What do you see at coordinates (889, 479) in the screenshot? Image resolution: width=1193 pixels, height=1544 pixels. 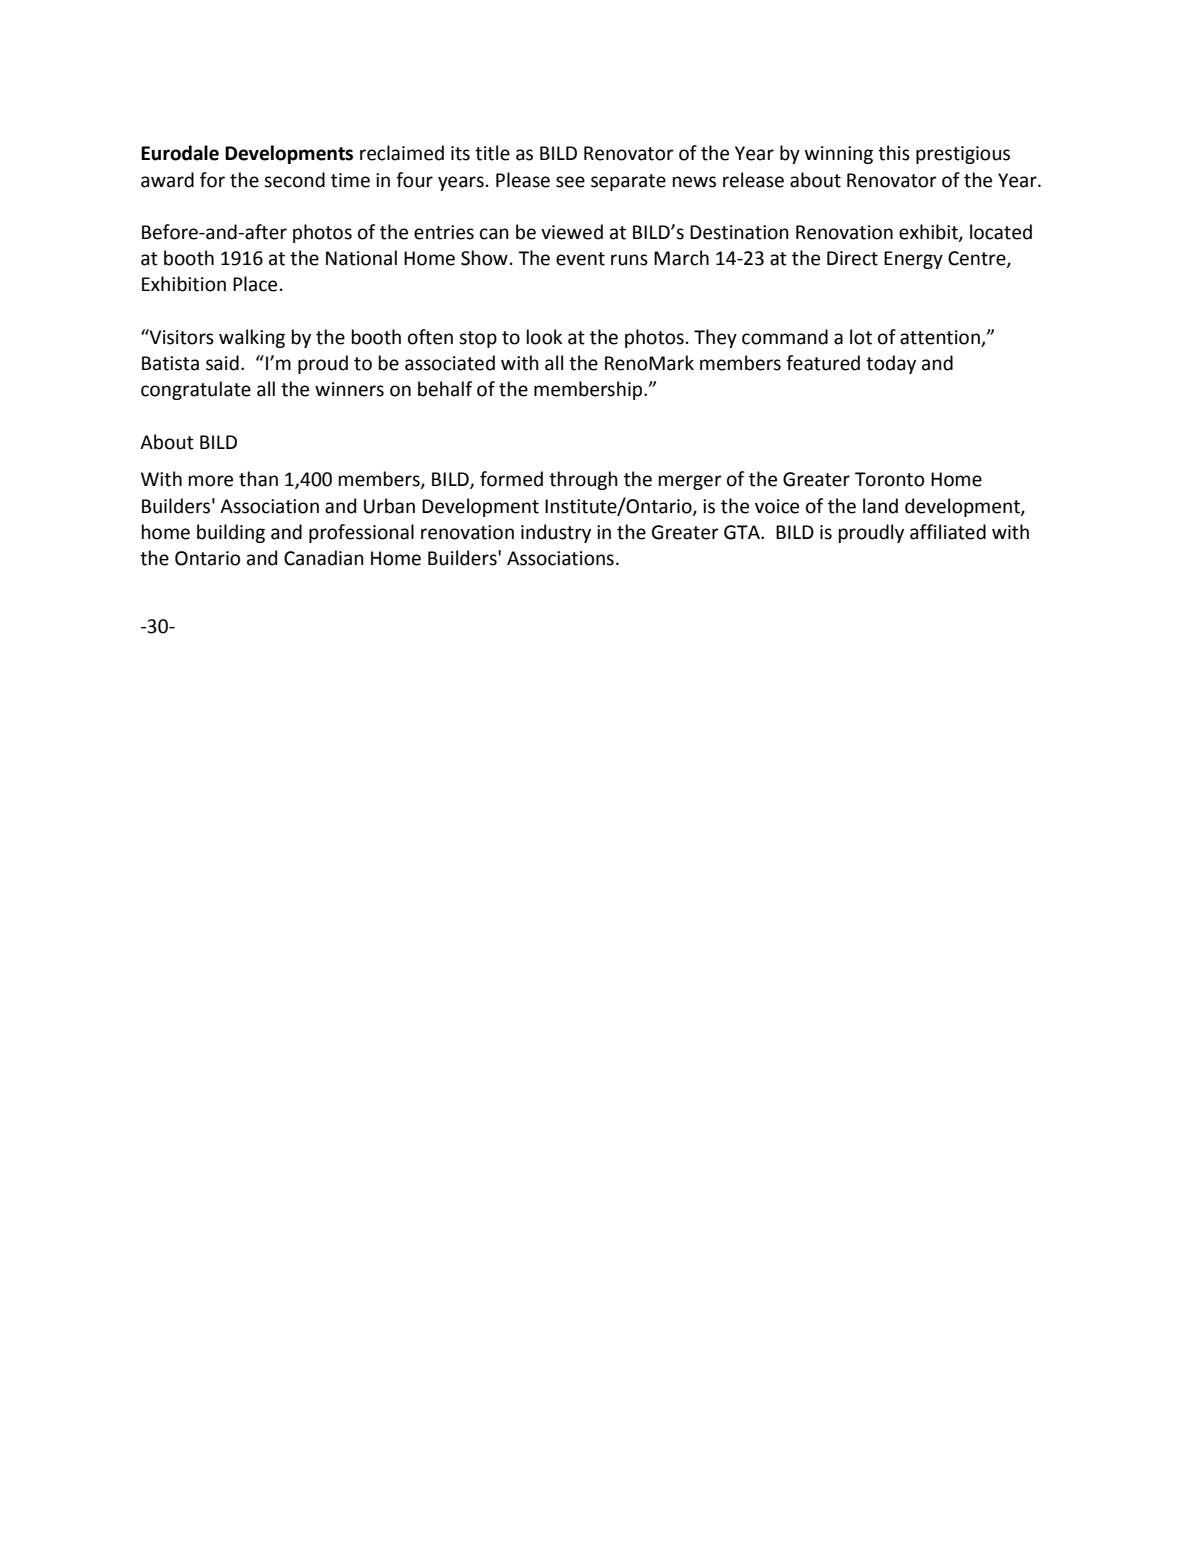 I see `Toronto` at bounding box center [889, 479].
